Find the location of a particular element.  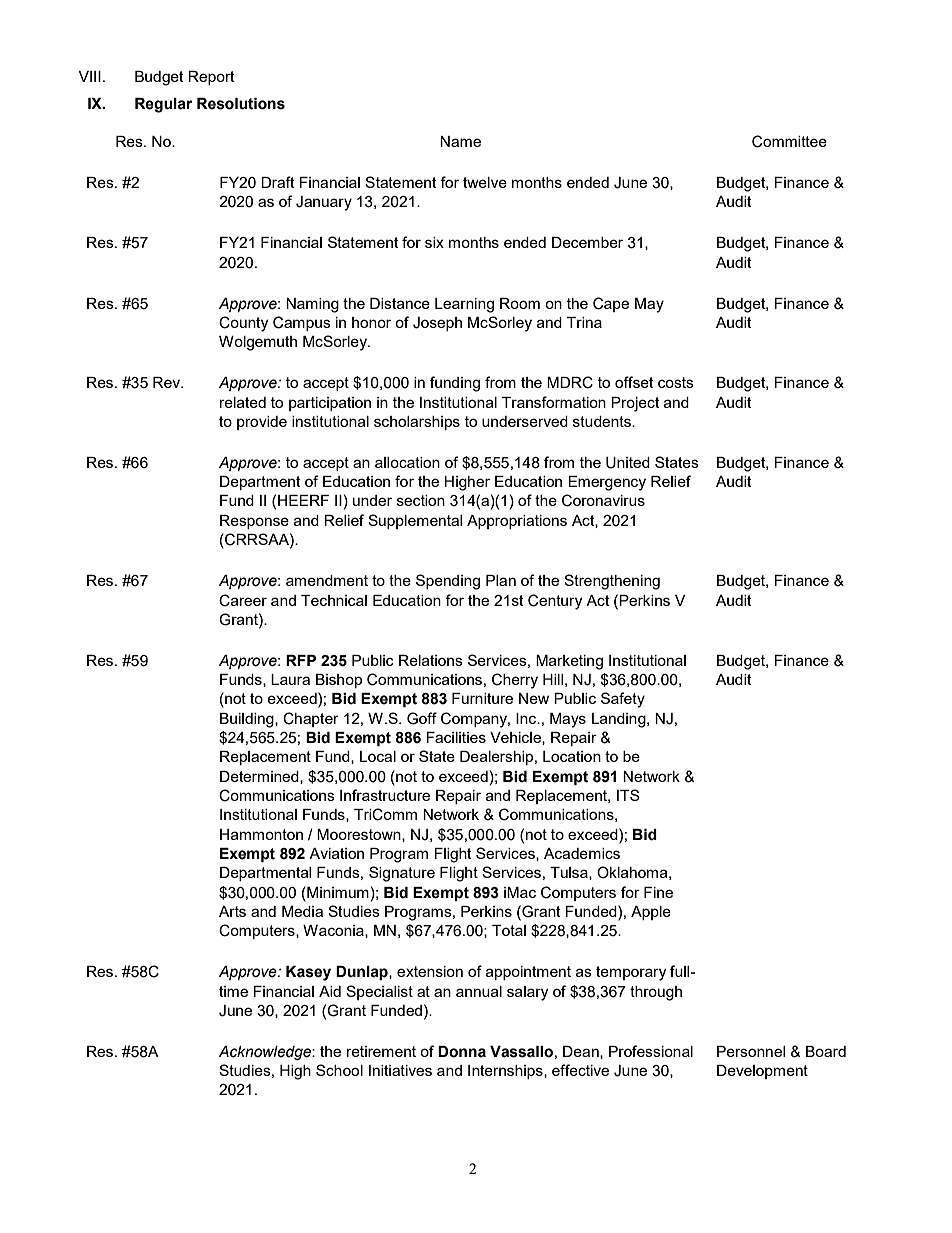

Name is located at coordinates (460, 141).
